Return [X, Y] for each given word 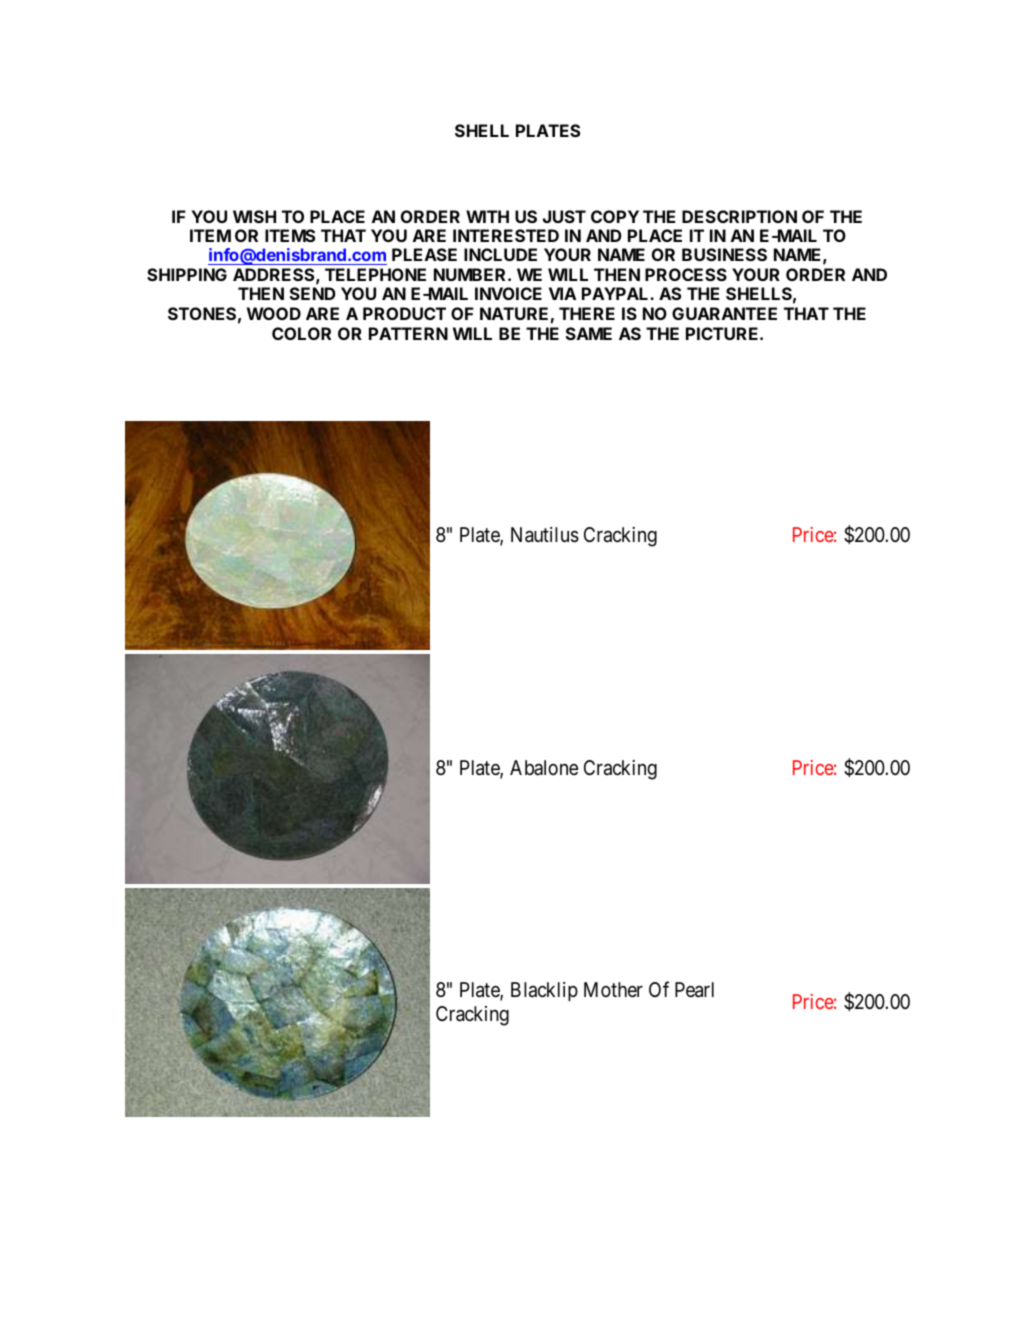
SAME [589, 333]
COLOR [301, 333]
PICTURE [723, 333]
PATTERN [408, 333]
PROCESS [686, 274]
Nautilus [545, 535]
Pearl [694, 990]
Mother [613, 989]
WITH [487, 216]
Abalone [544, 767]
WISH [254, 216]
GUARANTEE [724, 313]
